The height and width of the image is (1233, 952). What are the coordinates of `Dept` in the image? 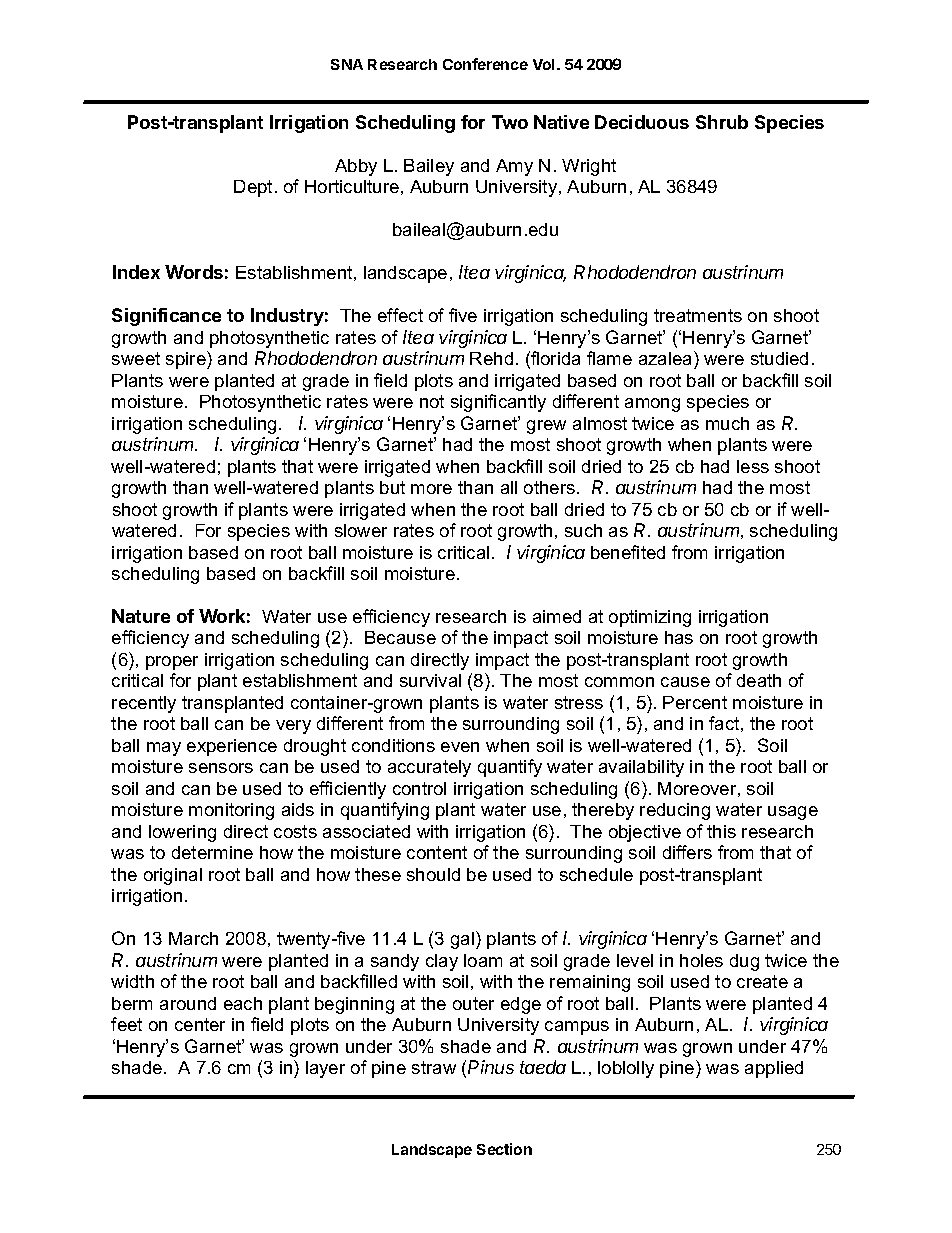 It's located at (253, 188).
